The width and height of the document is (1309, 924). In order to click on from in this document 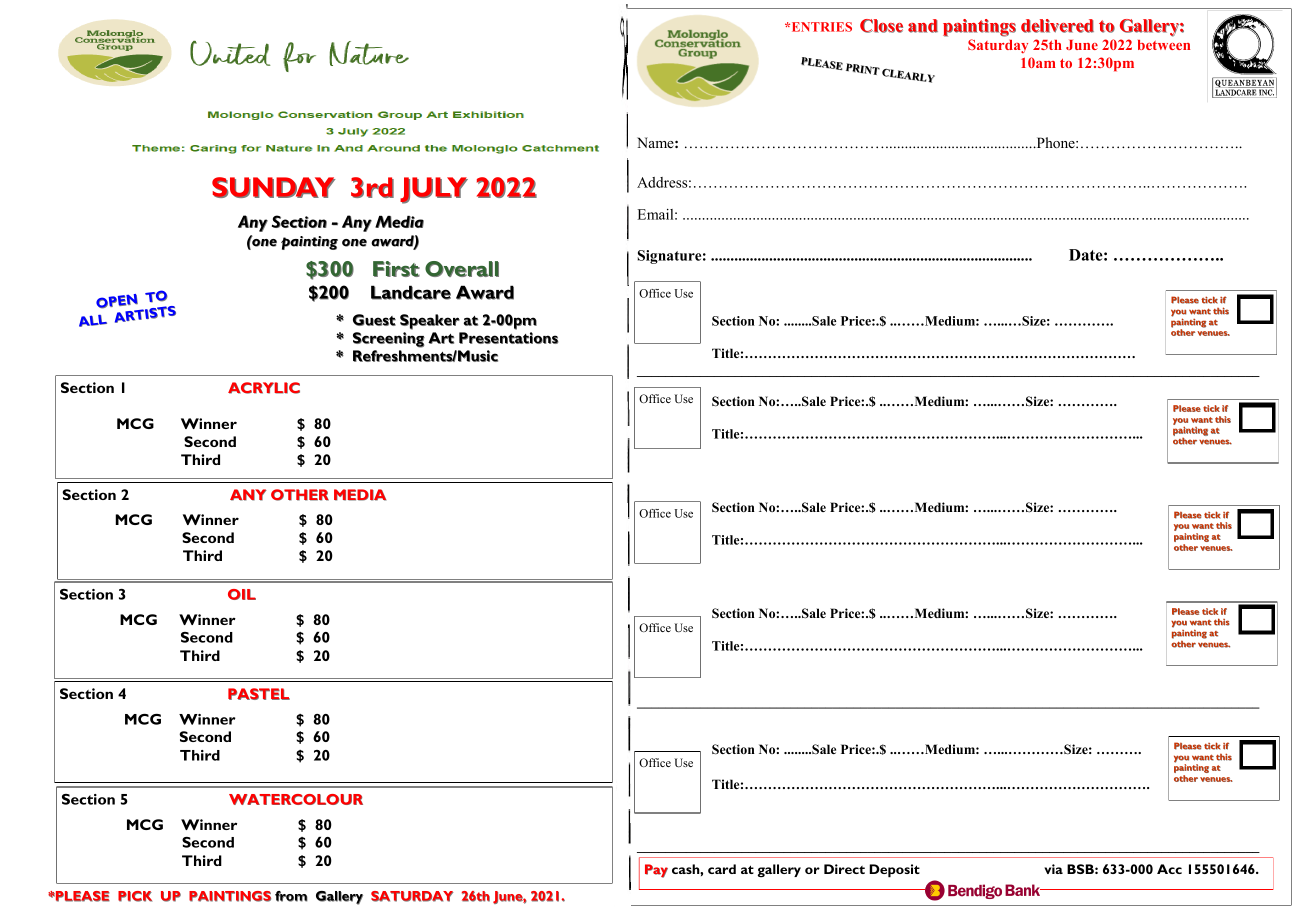, I will do `click(291, 896)`.
